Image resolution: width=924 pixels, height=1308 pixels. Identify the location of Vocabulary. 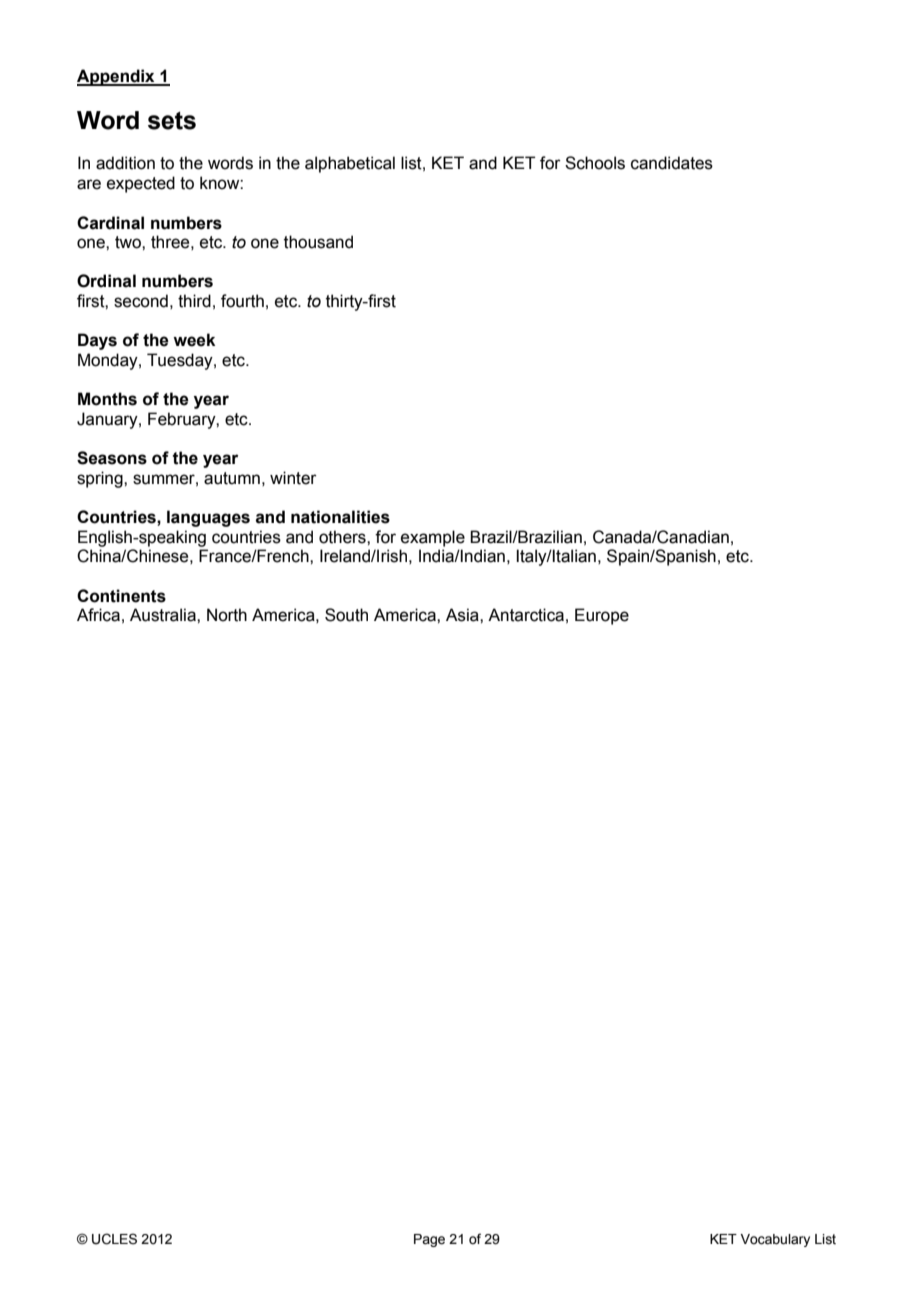
(775, 1240).
